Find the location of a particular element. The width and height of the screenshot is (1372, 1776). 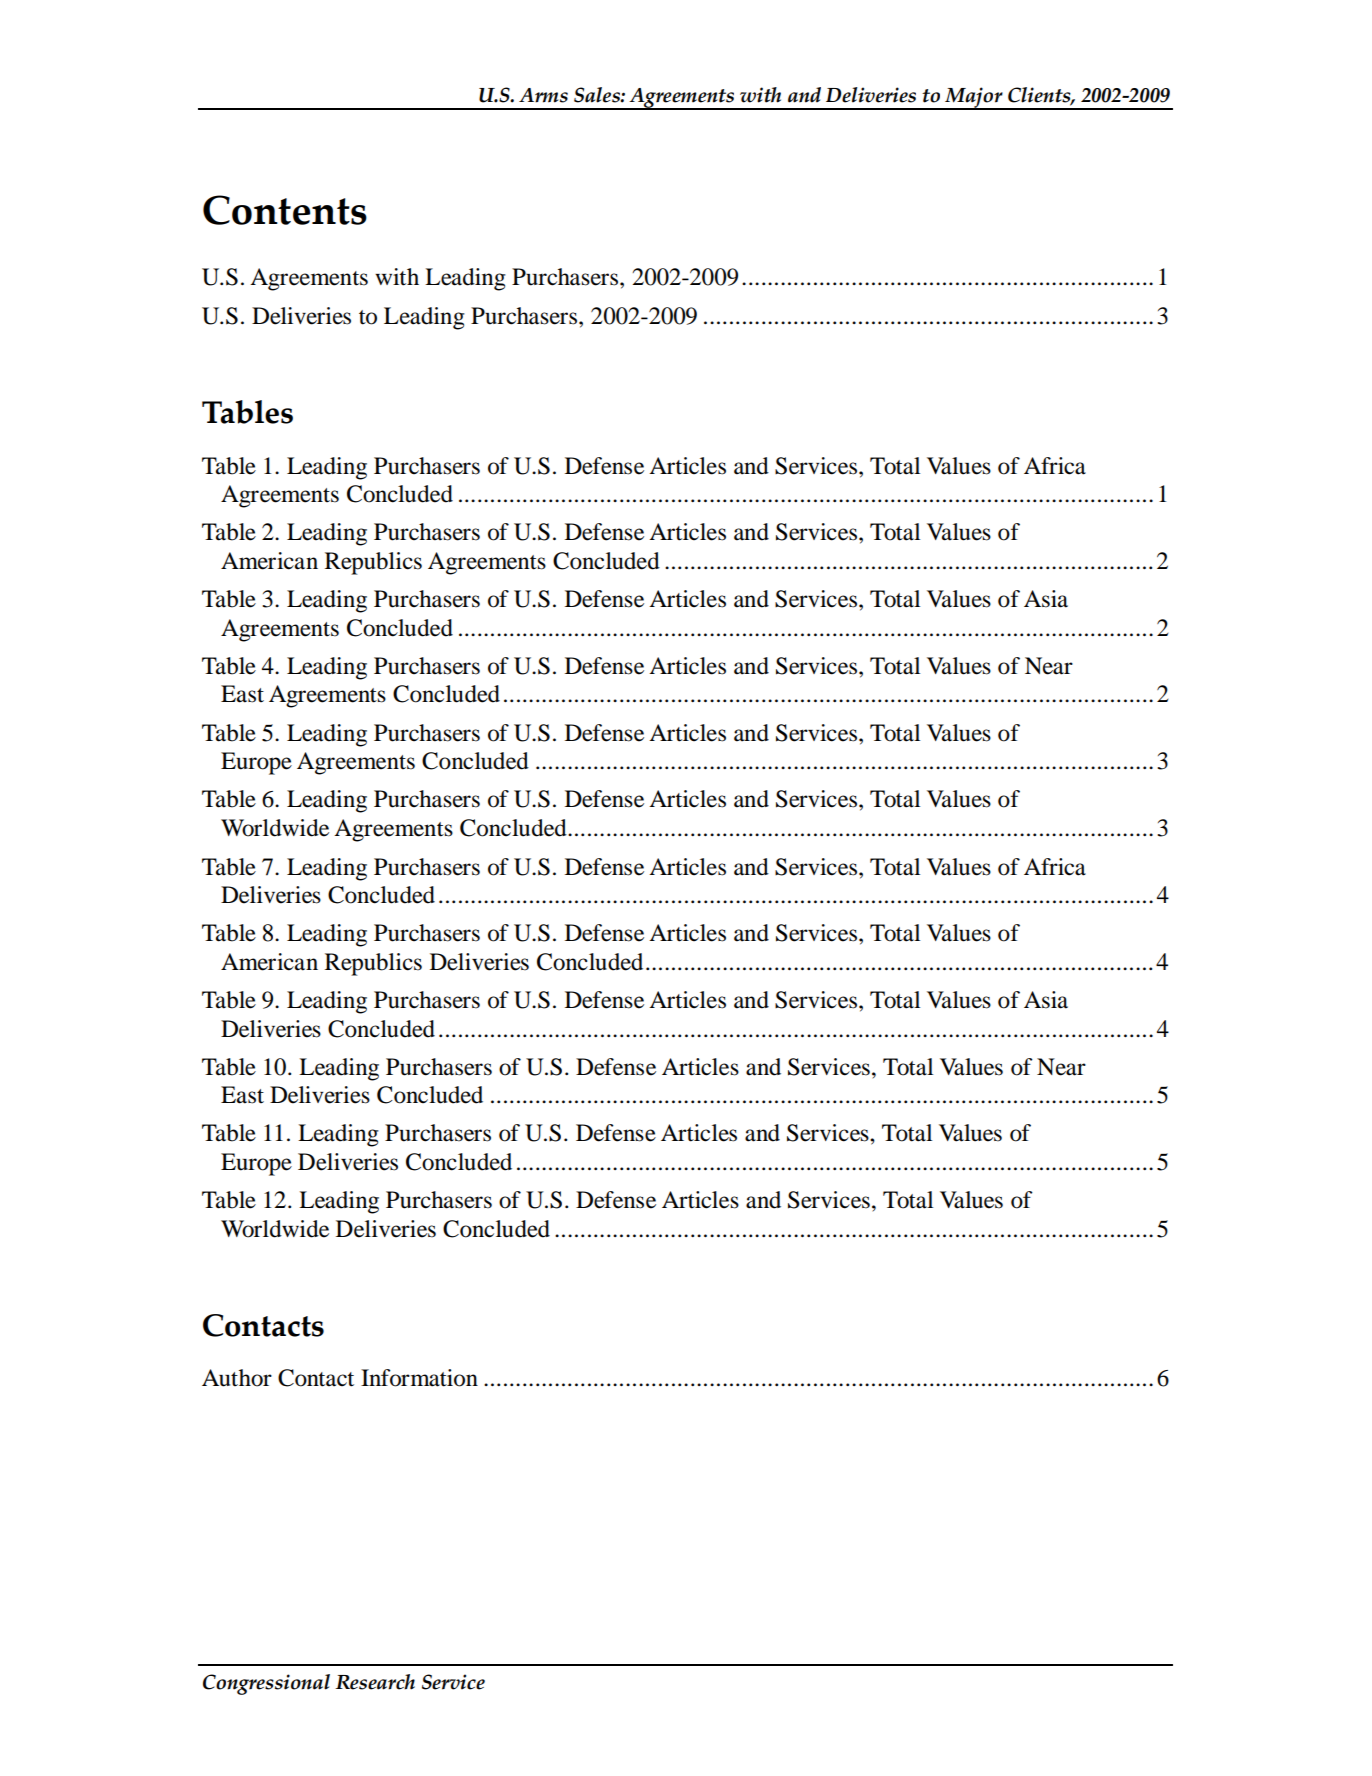

Congressional is located at coordinates (266, 1684).
